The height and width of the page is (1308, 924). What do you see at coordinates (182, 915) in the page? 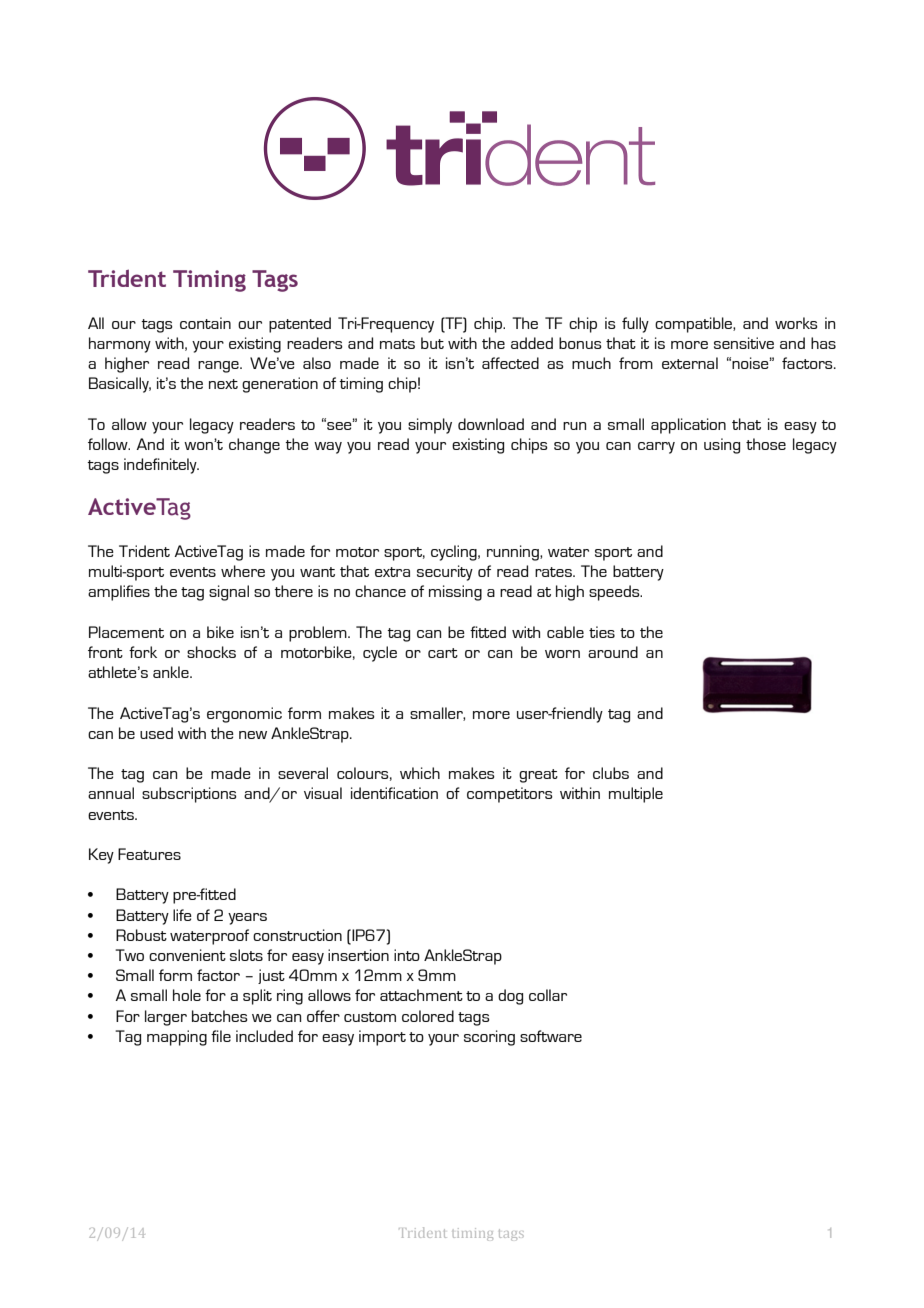
I see `life` at bounding box center [182, 915].
